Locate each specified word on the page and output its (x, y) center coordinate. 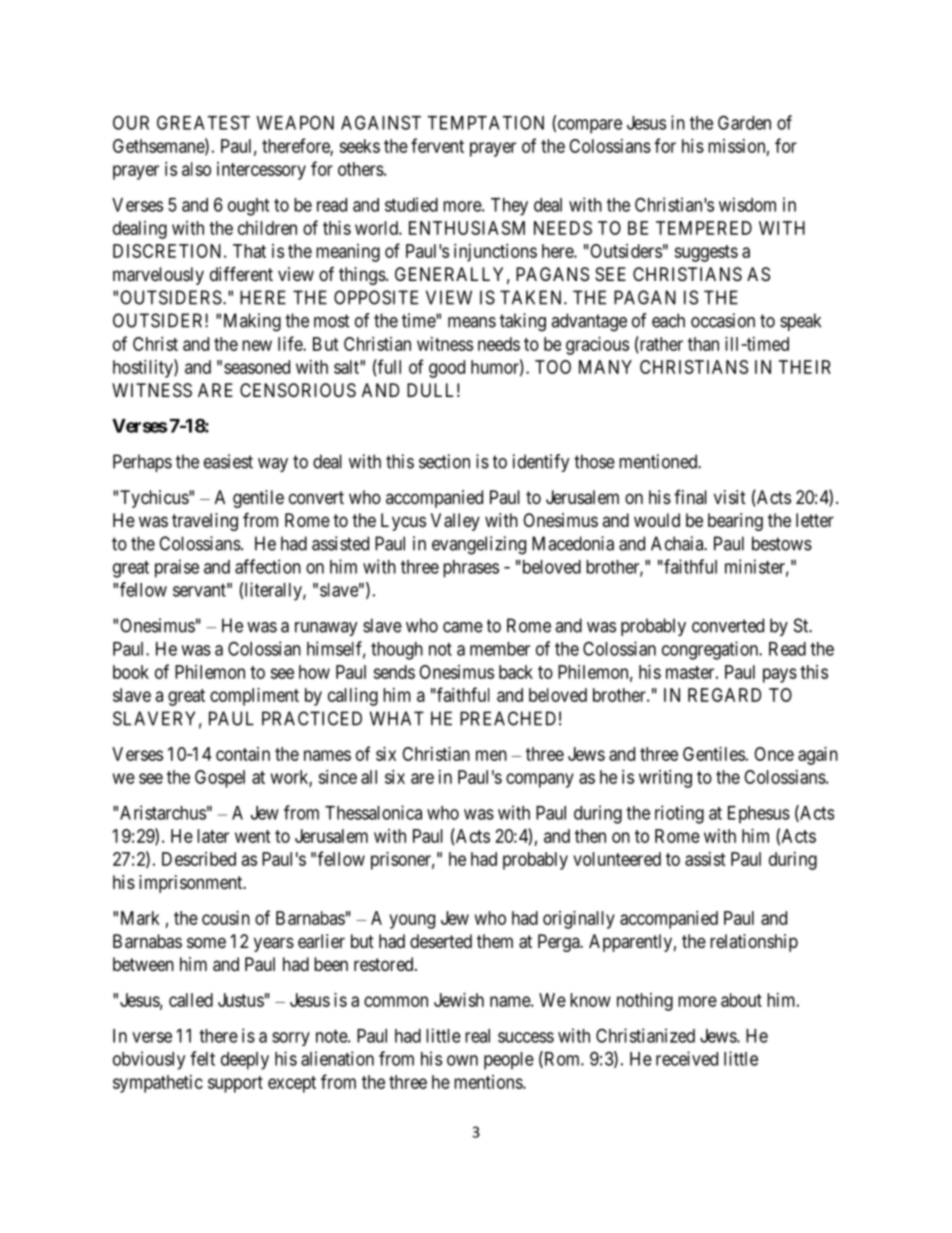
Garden (744, 122)
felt (202, 1058)
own (462, 1060)
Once (774, 754)
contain (243, 754)
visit (730, 497)
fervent (437, 145)
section (444, 461)
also (196, 169)
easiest (228, 461)
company (540, 780)
